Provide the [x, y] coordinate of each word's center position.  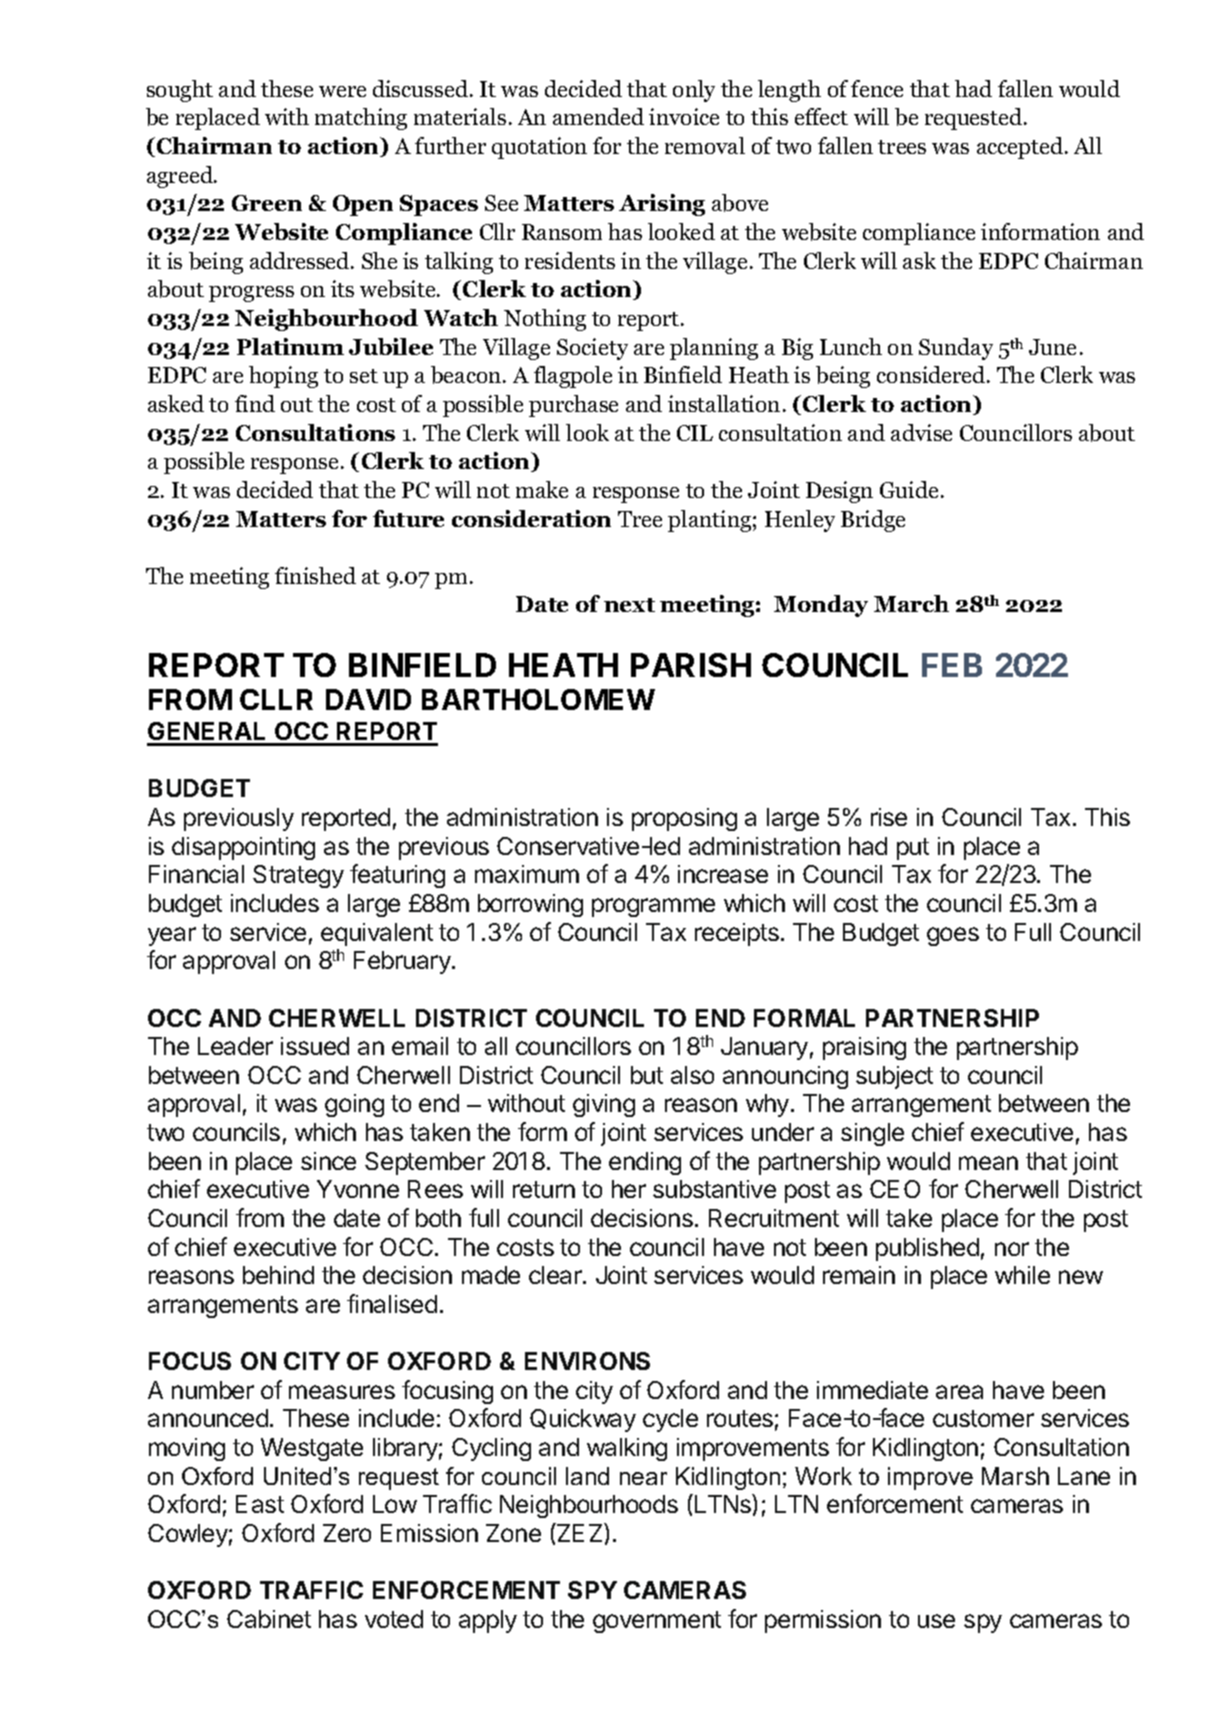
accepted [1020, 148]
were [342, 91]
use [936, 1621]
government [657, 1622]
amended [598, 116]
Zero [347, 1533]
